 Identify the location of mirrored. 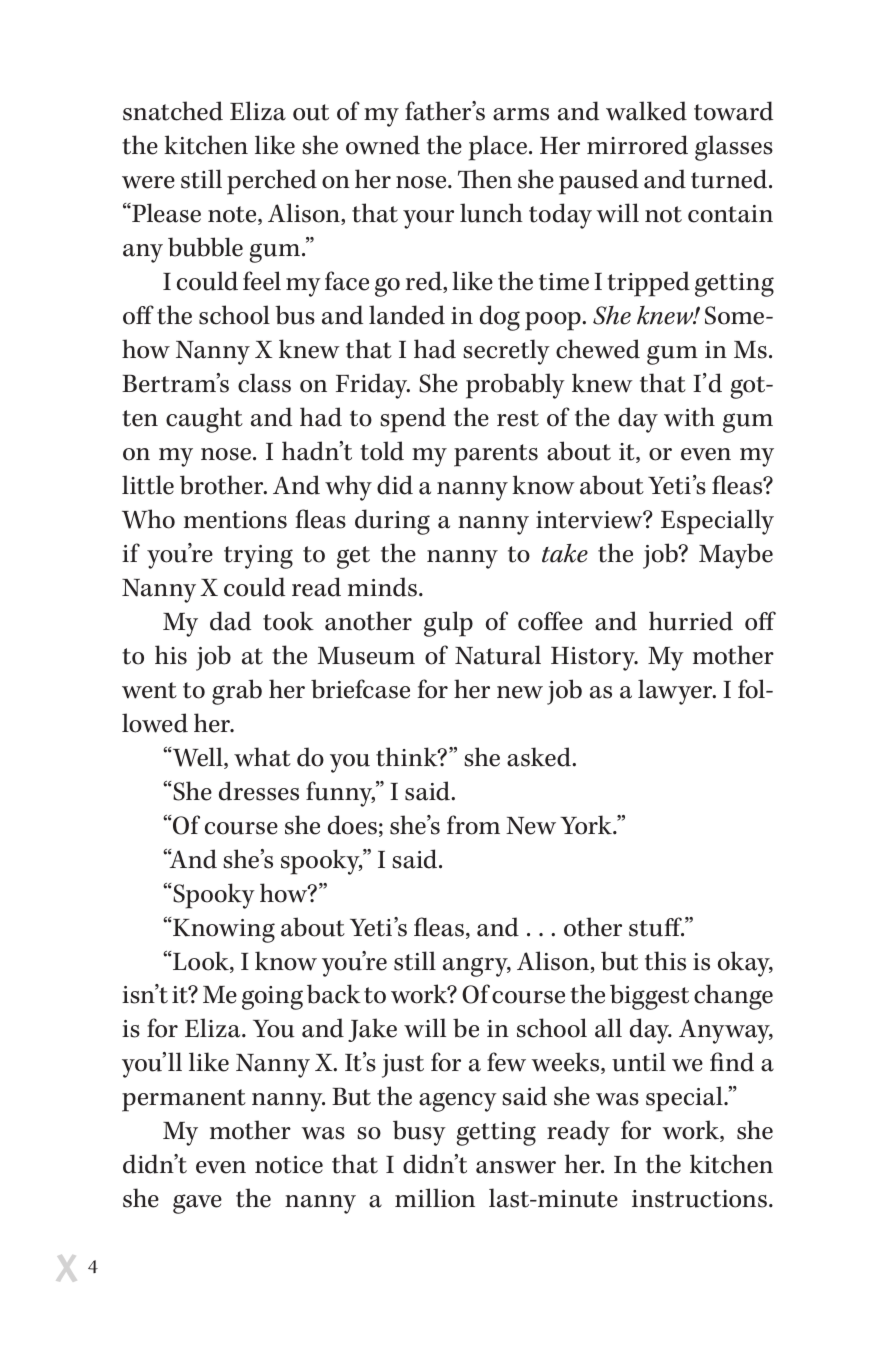
(637, 145).
